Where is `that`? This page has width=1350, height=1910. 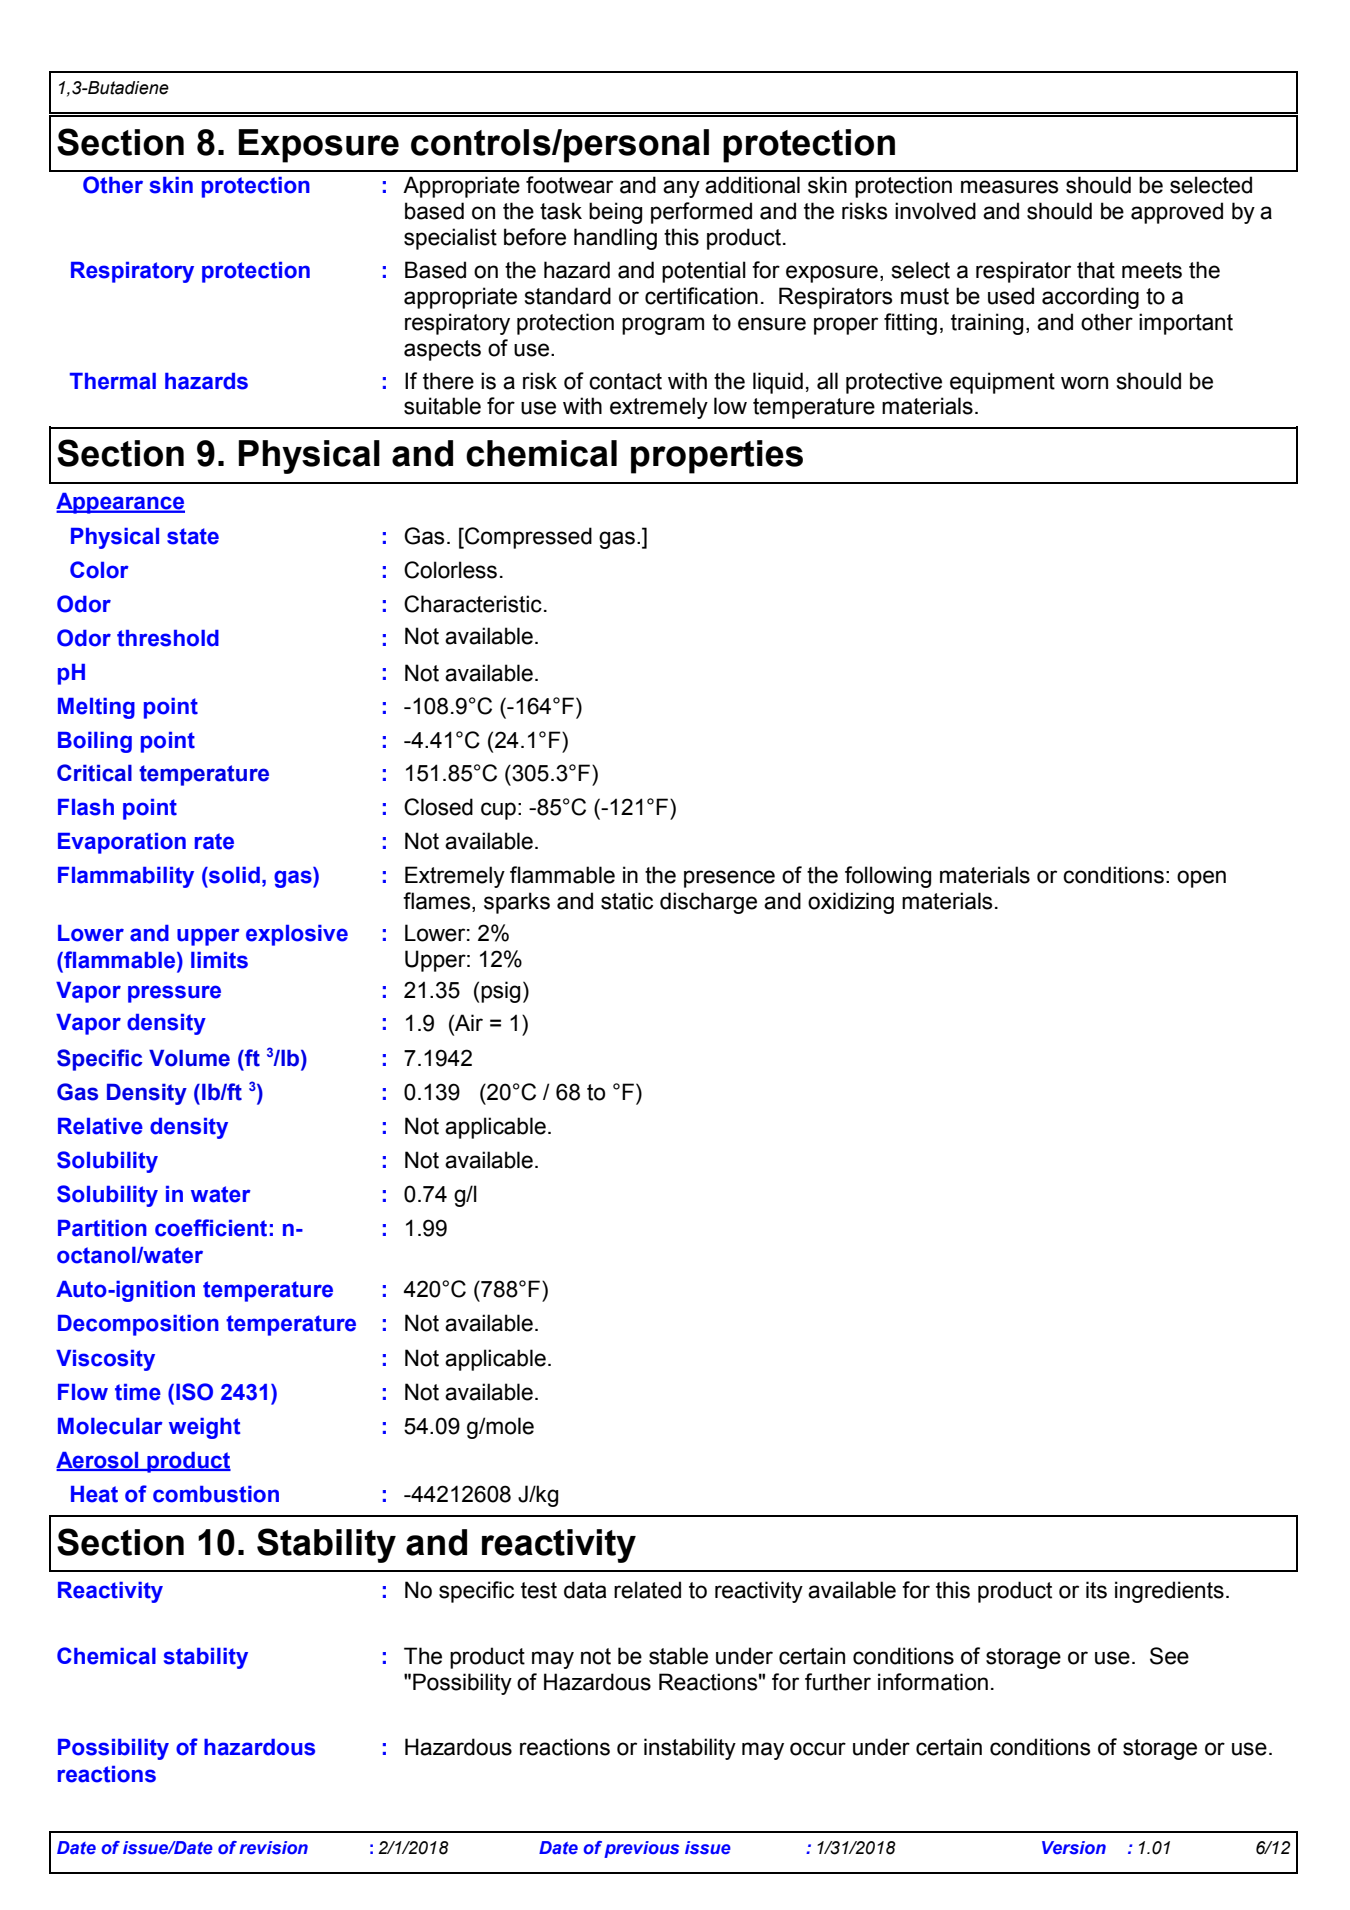
that is located at coordinates (1096, 270).
